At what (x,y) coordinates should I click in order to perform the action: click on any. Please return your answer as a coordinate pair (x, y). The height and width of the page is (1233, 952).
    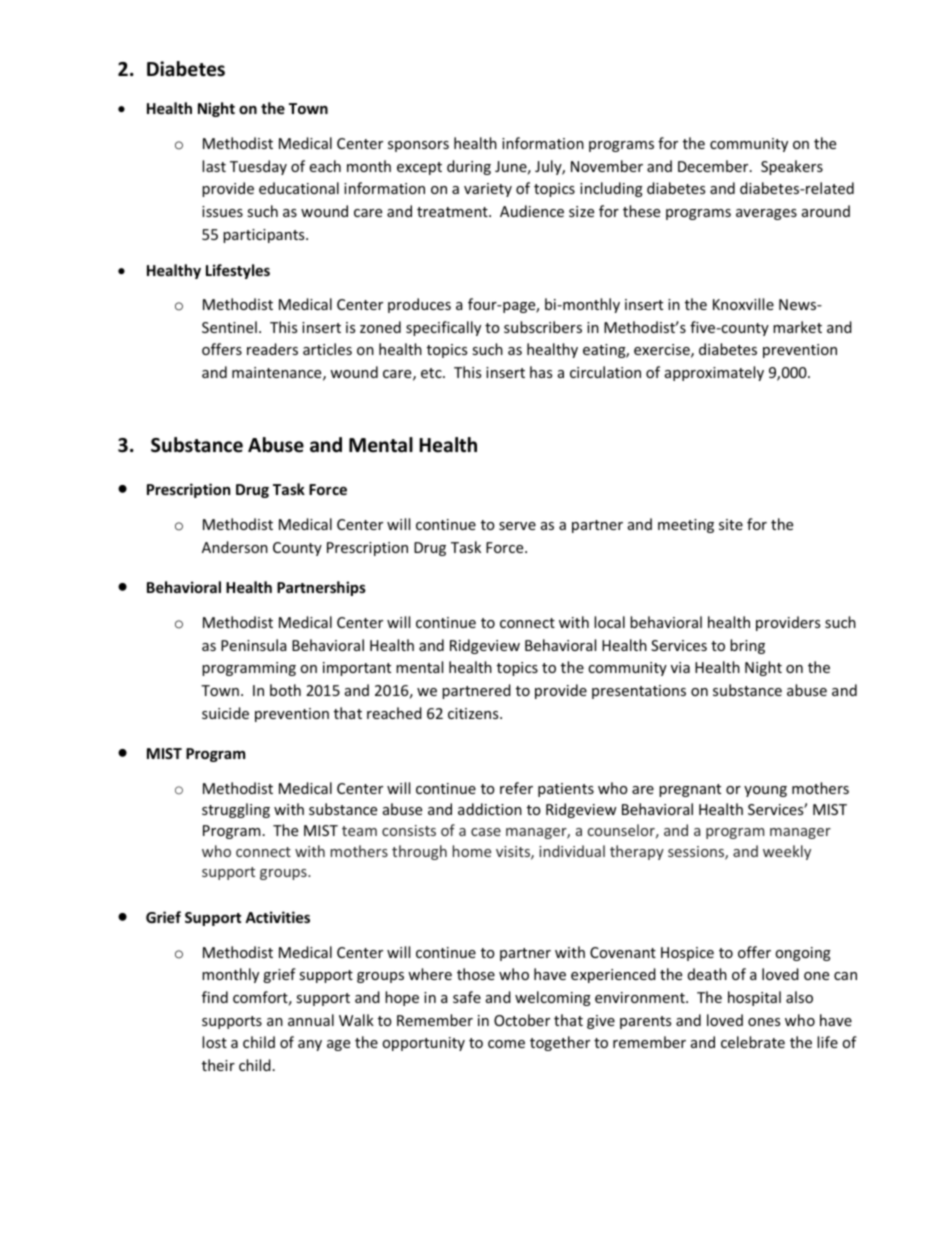
    Looking at the image, I should click on (310, 1045).
